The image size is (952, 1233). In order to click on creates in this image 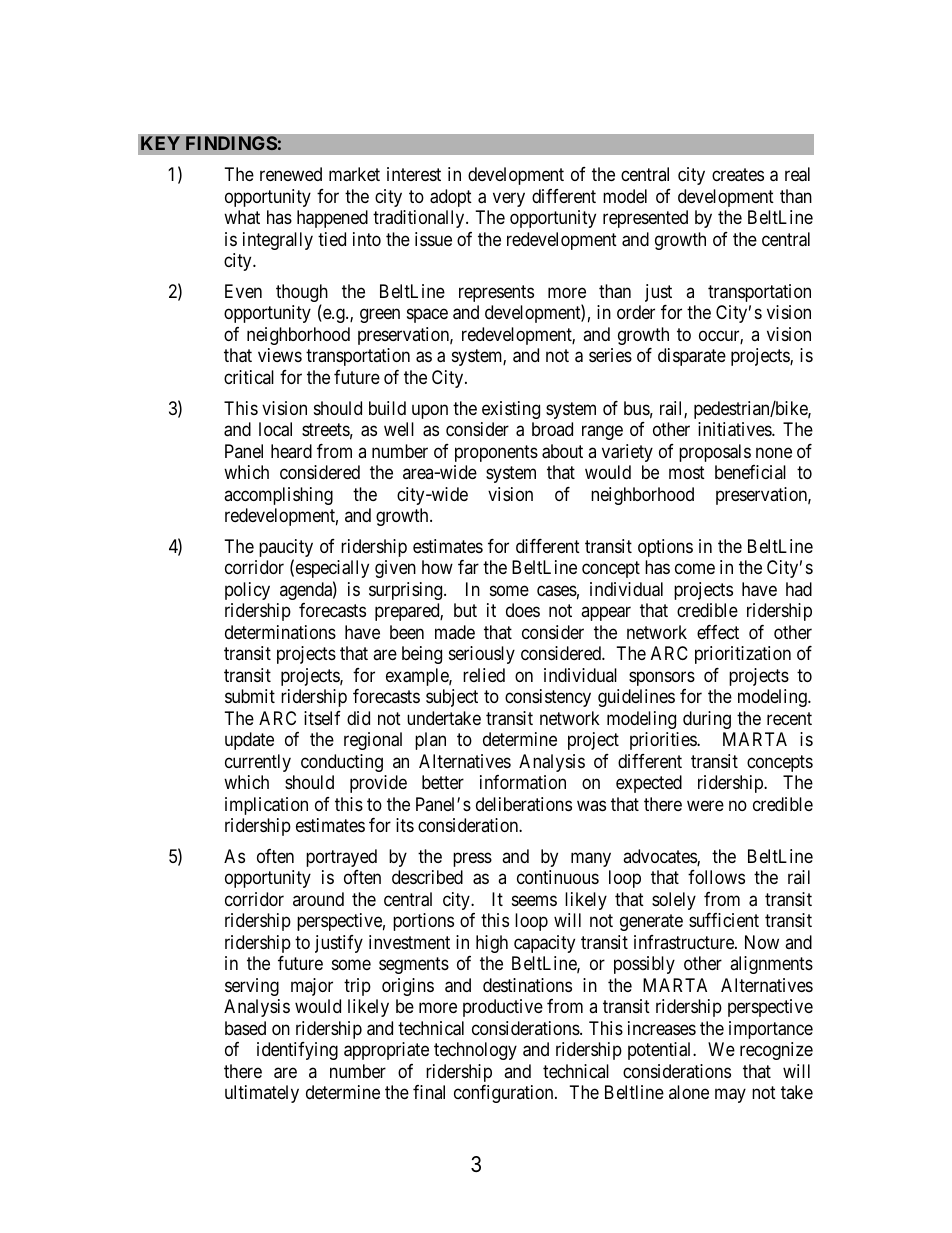, I will do `click(738, 175)`.
